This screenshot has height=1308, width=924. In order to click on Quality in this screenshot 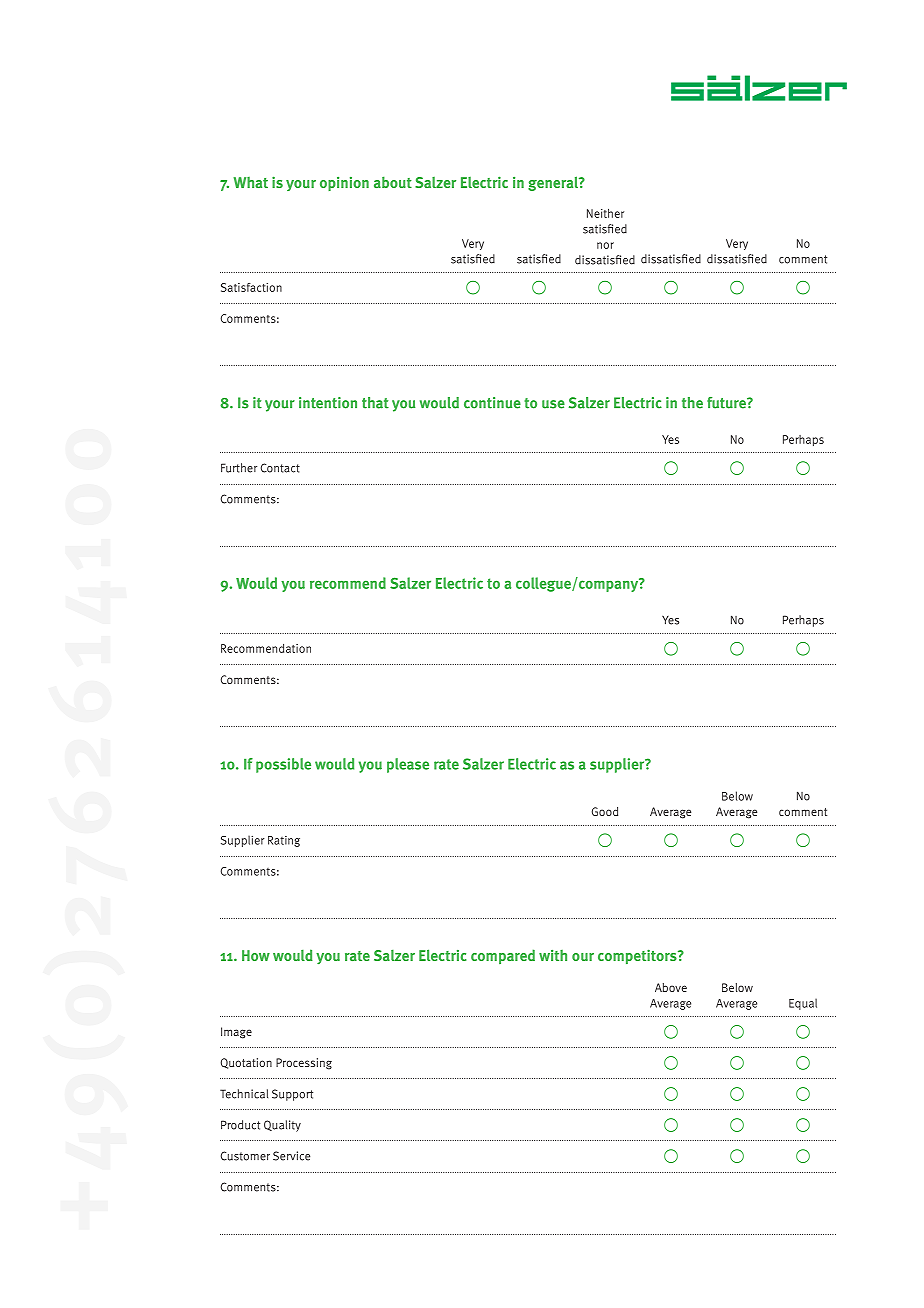, I will do `click(282, 1126)`.
